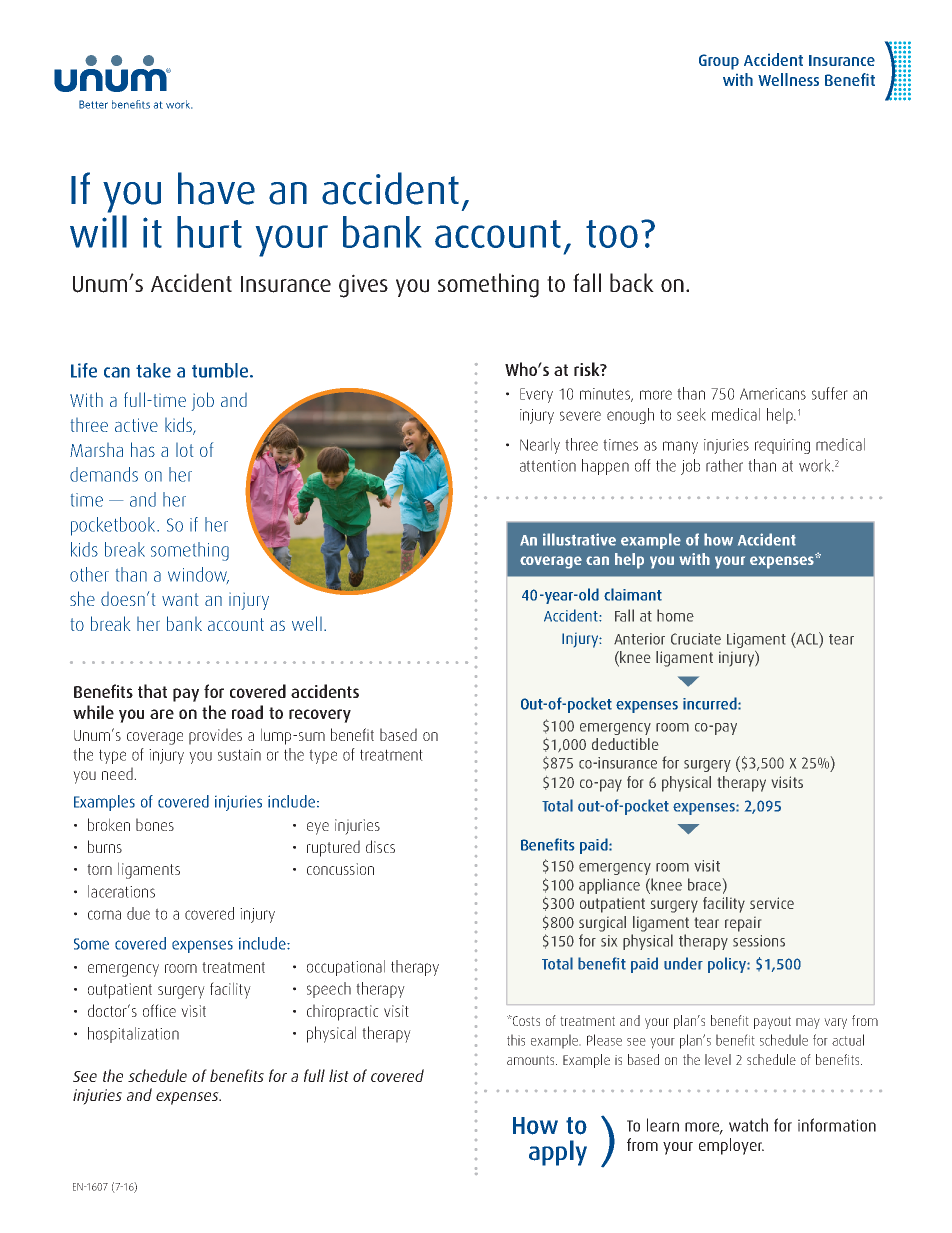  I want to click on hospitalization, so click(133, 1035).
